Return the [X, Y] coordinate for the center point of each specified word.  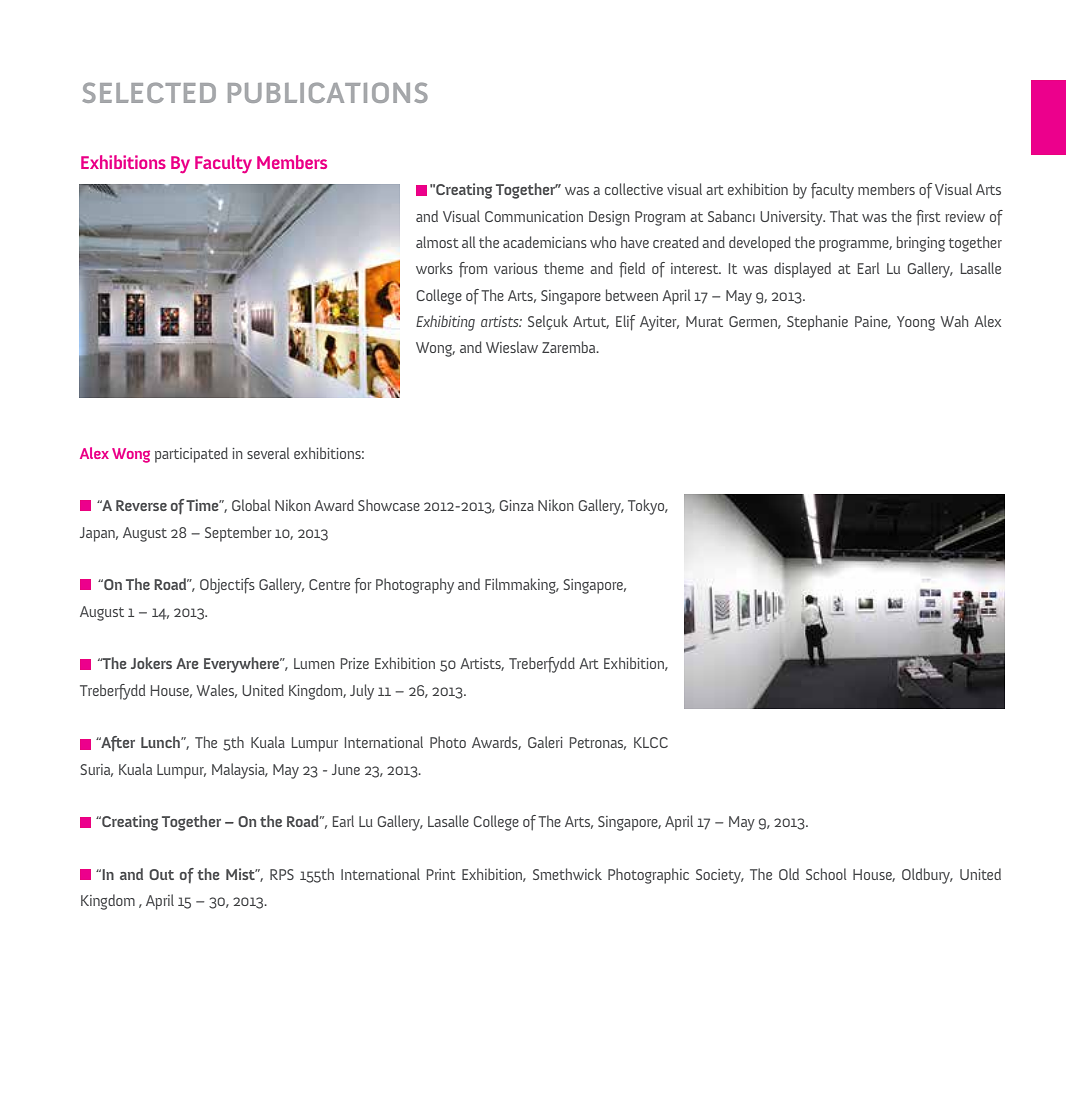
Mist [242, 874]
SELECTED [149, 92]
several [268, 453]
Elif [626, 323]
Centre [329, 584]
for [363, 586]
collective [634, 189]
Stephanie [817, 323]
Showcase [389, 505]
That [844, 216]
